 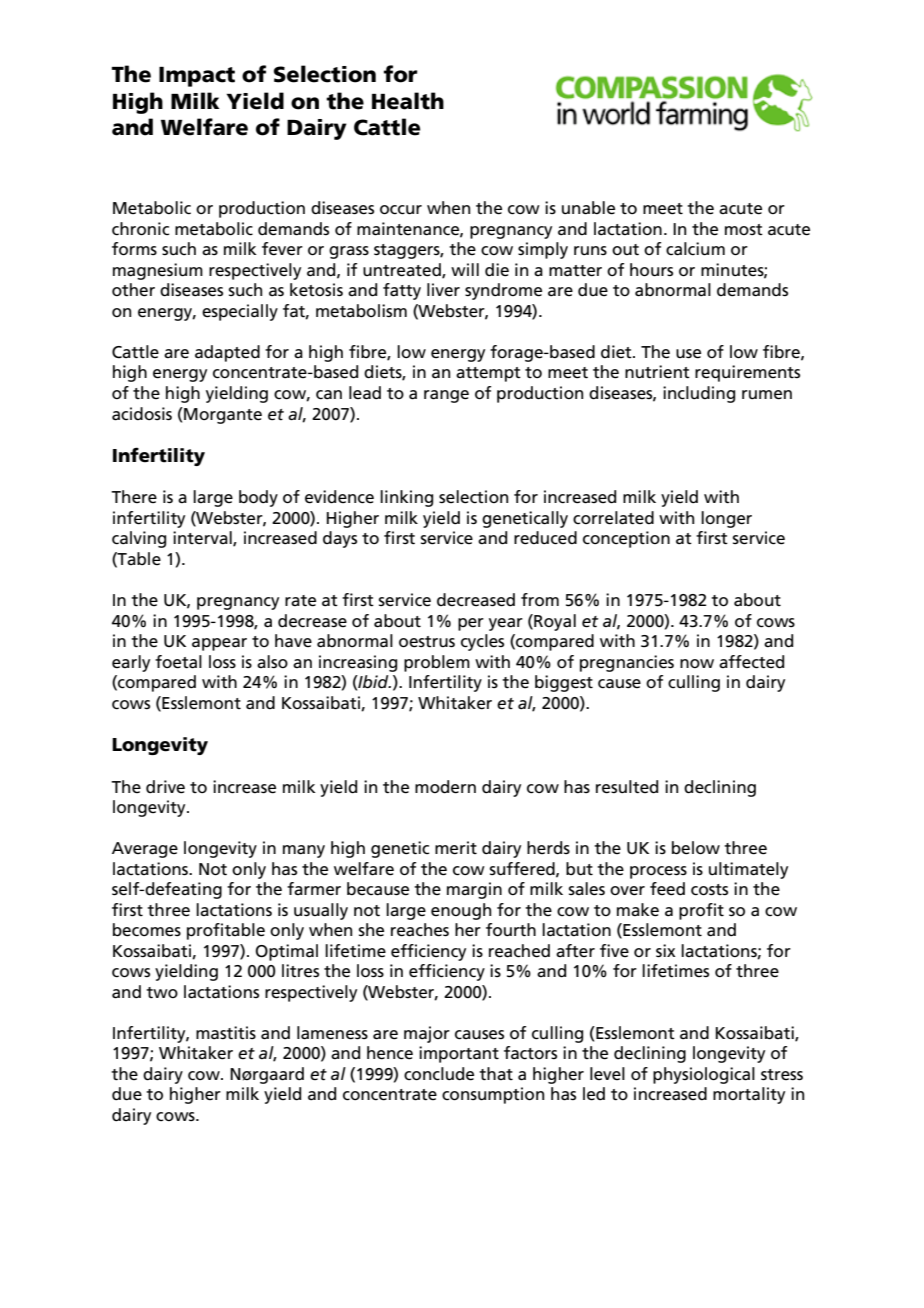 I want to click on interval, so click(x=203, y=538).
